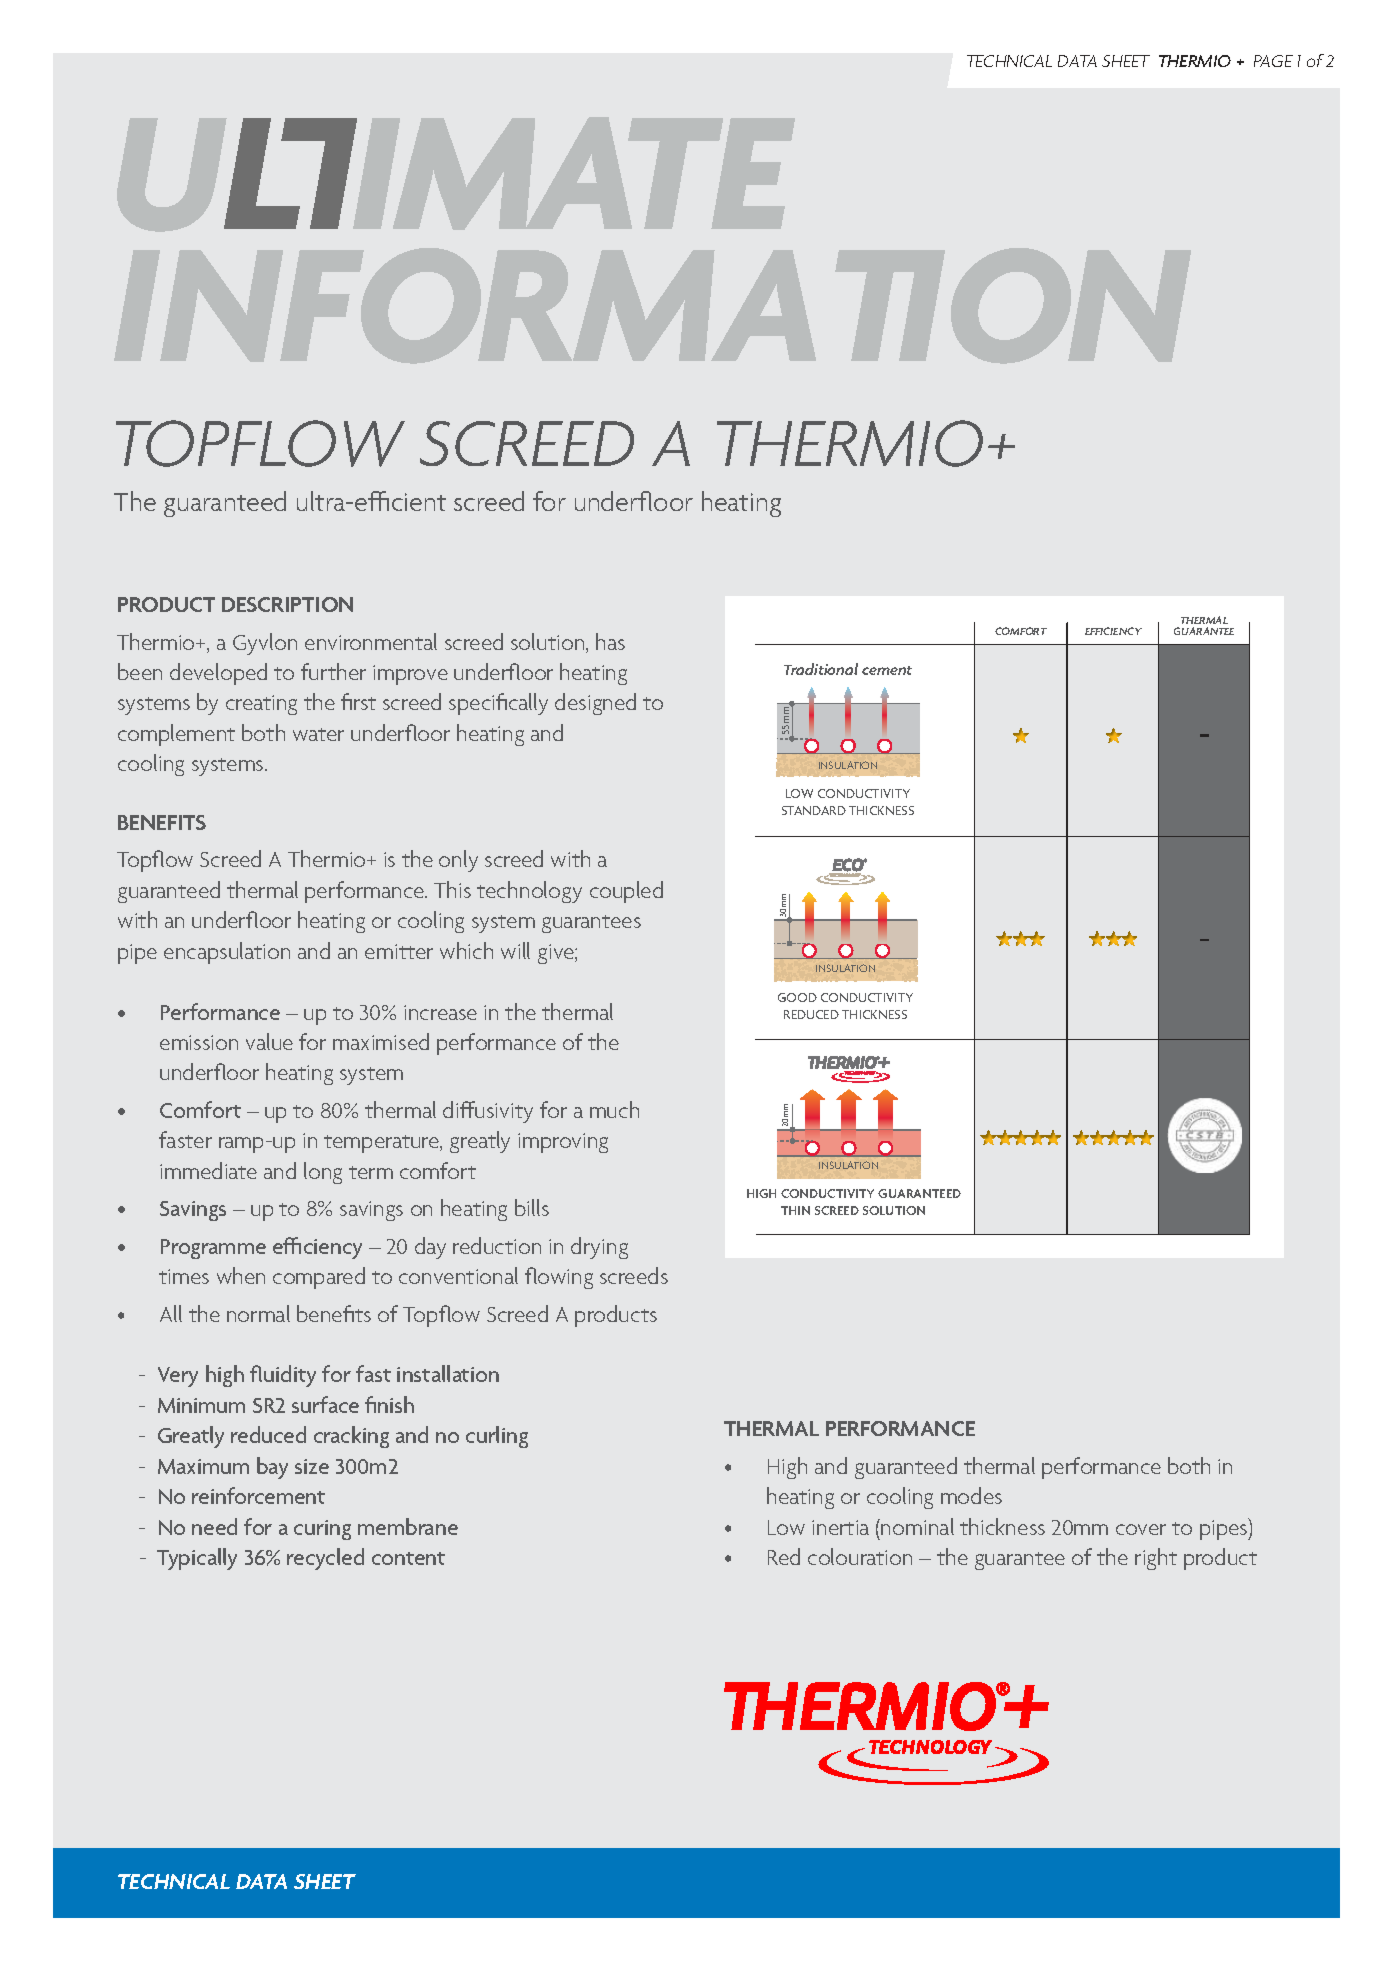 This screenshot has width=1393, height=1971. Describe the element at coordinates (269, 1041) in the screenshot. I see `value` at that location.
